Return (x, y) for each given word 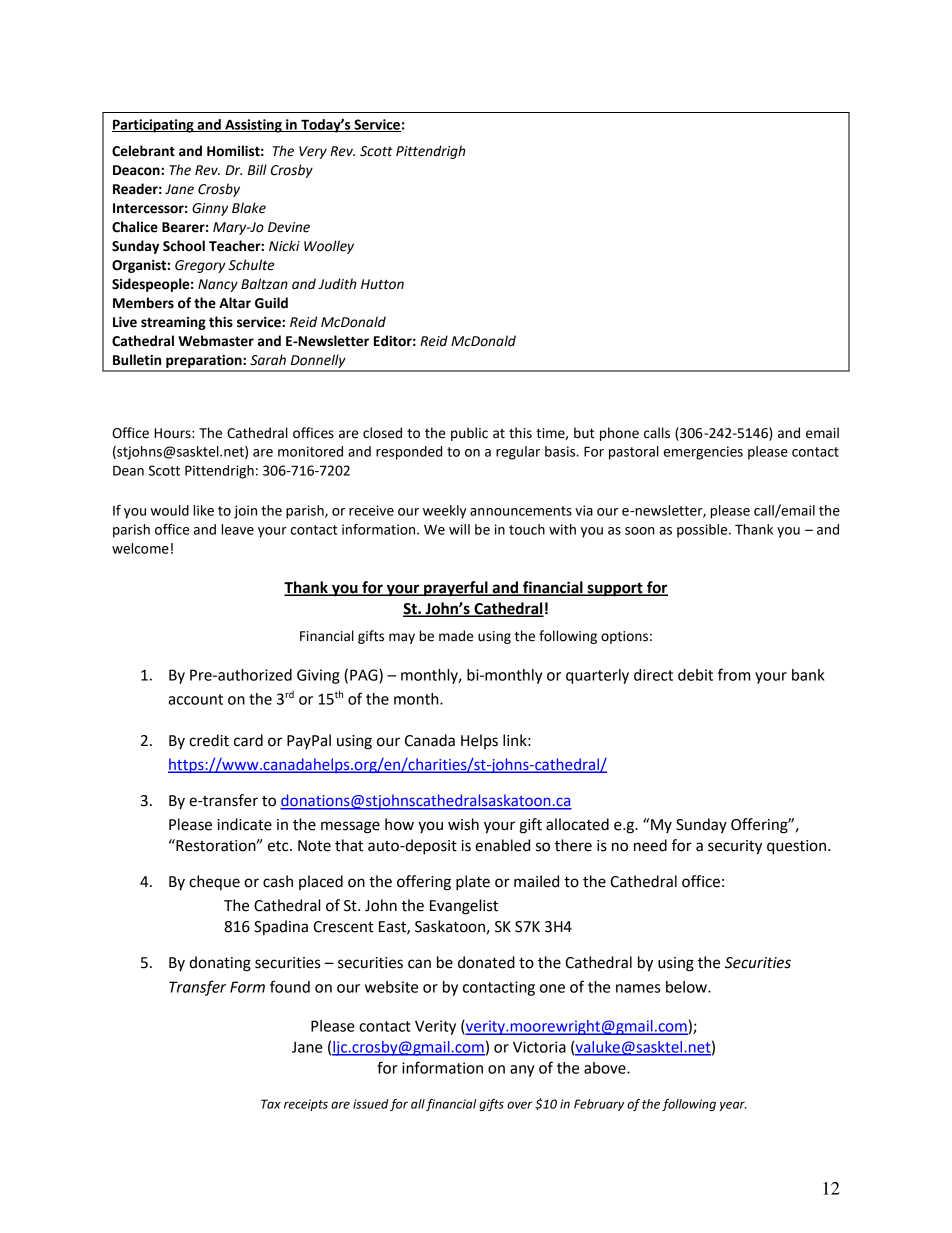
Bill (257, 169)
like (203, 510)
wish (463, 824)
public (469, 434)
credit (209, 740)
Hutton (382, 284)
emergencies (703, 453)
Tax (271, 1104)
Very (313, 152)
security (735, 847)
